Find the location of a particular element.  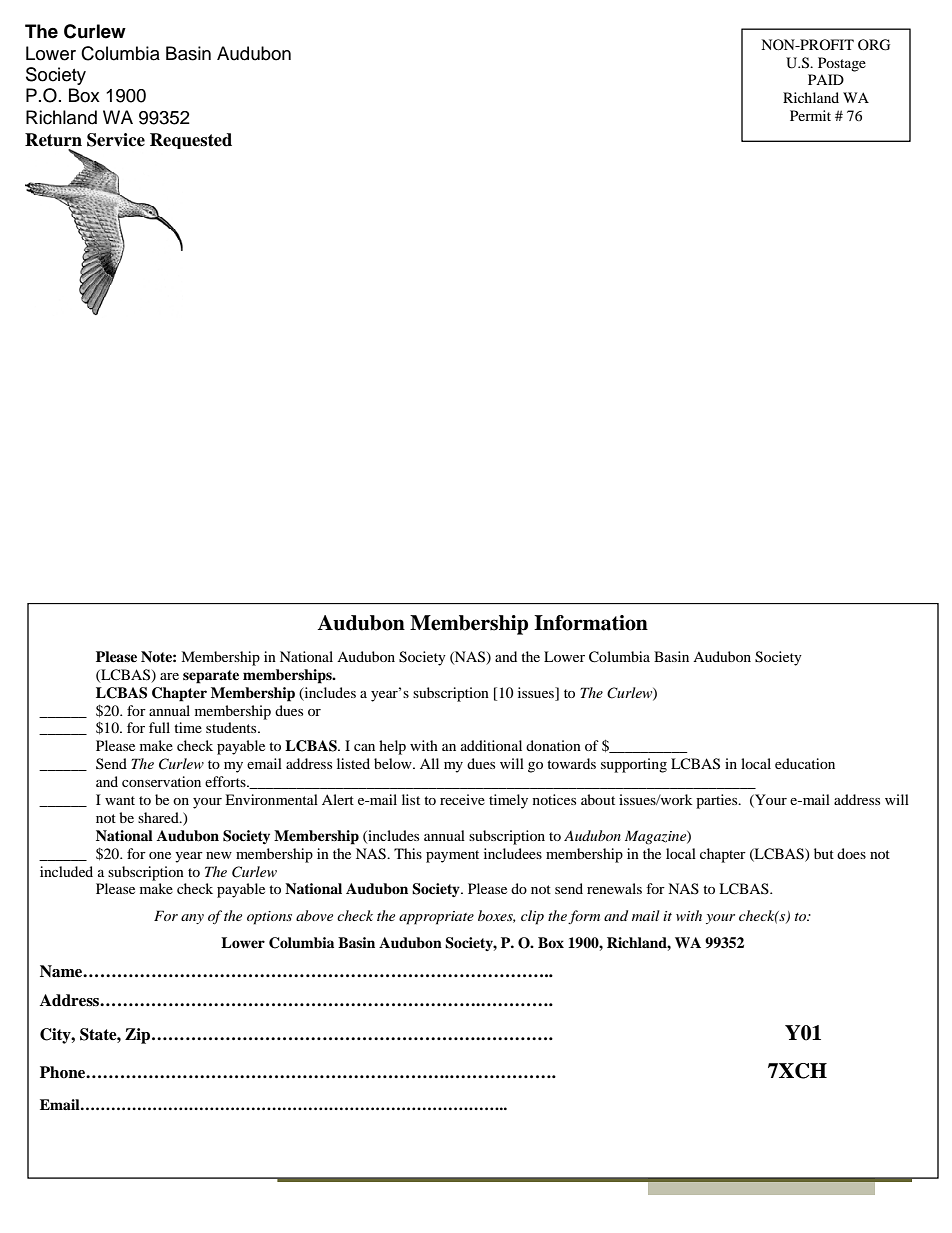

Requested is located at coordinates (191, 141).
